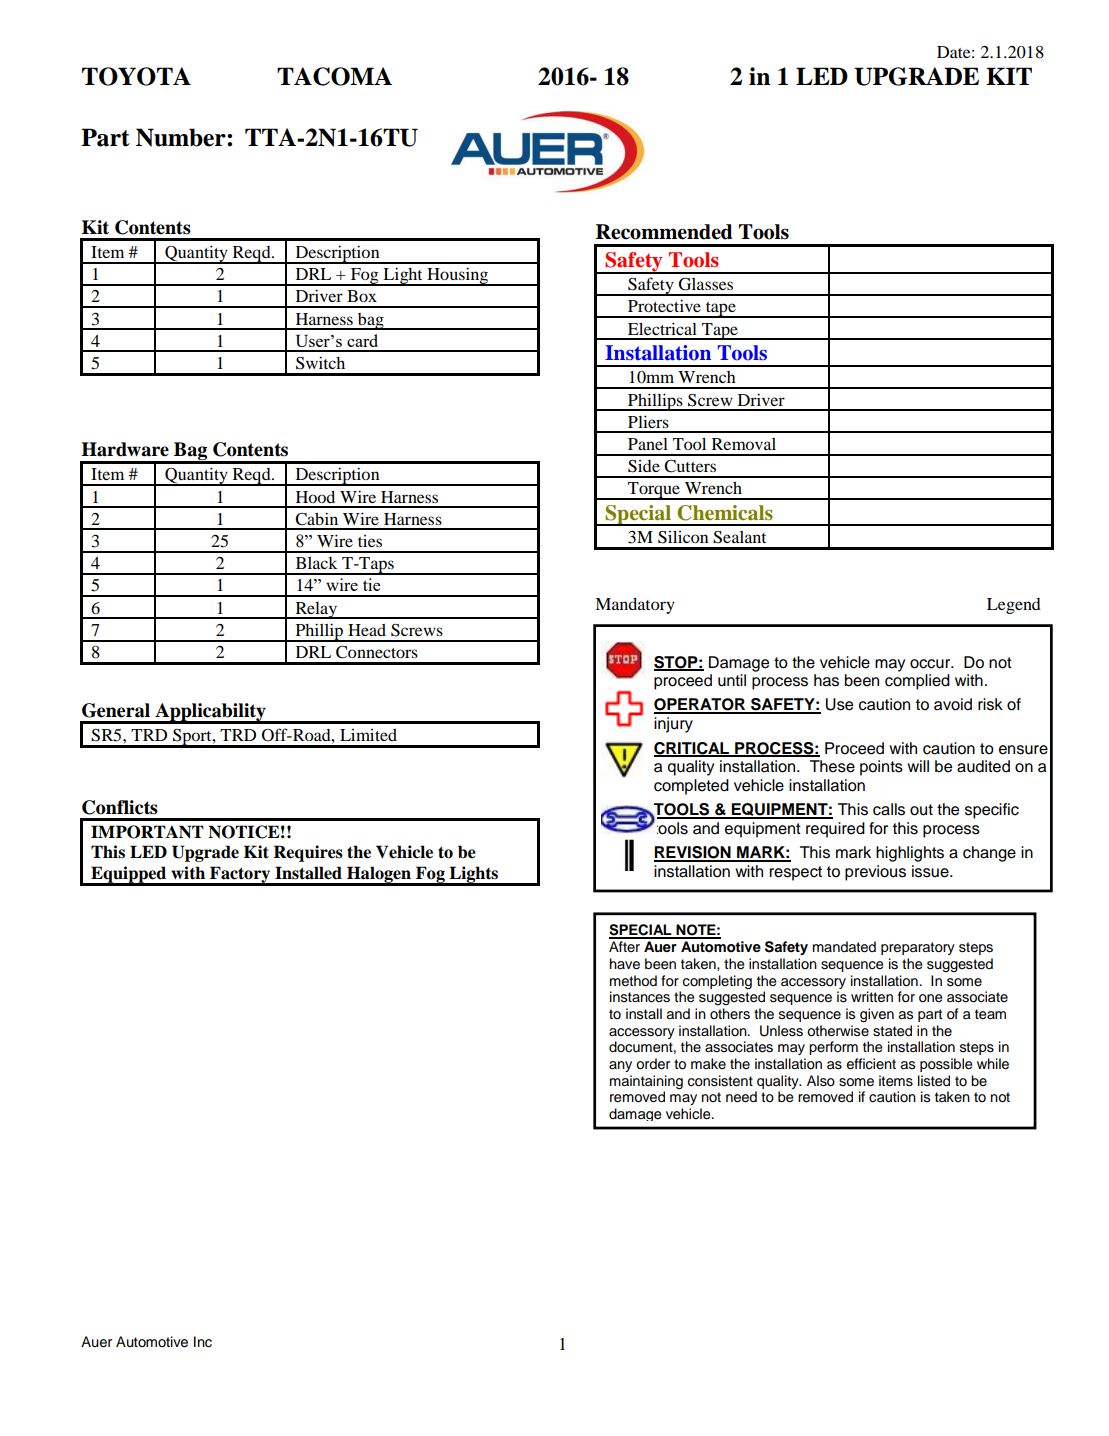  I want to click on avoid, so click(953, 704).
